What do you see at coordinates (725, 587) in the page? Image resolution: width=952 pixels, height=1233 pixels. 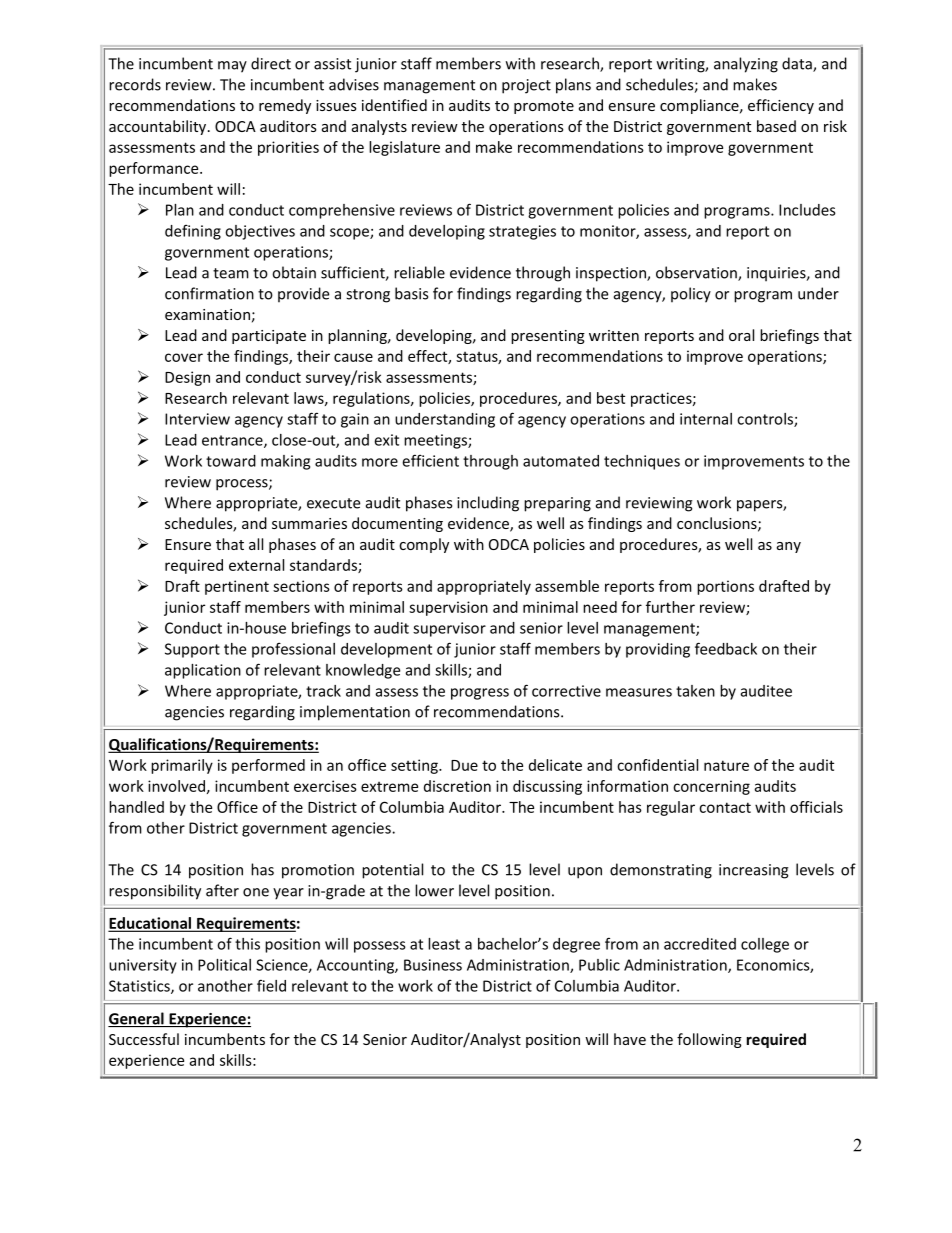 I see `portions` at bounding box center [725, 587].
